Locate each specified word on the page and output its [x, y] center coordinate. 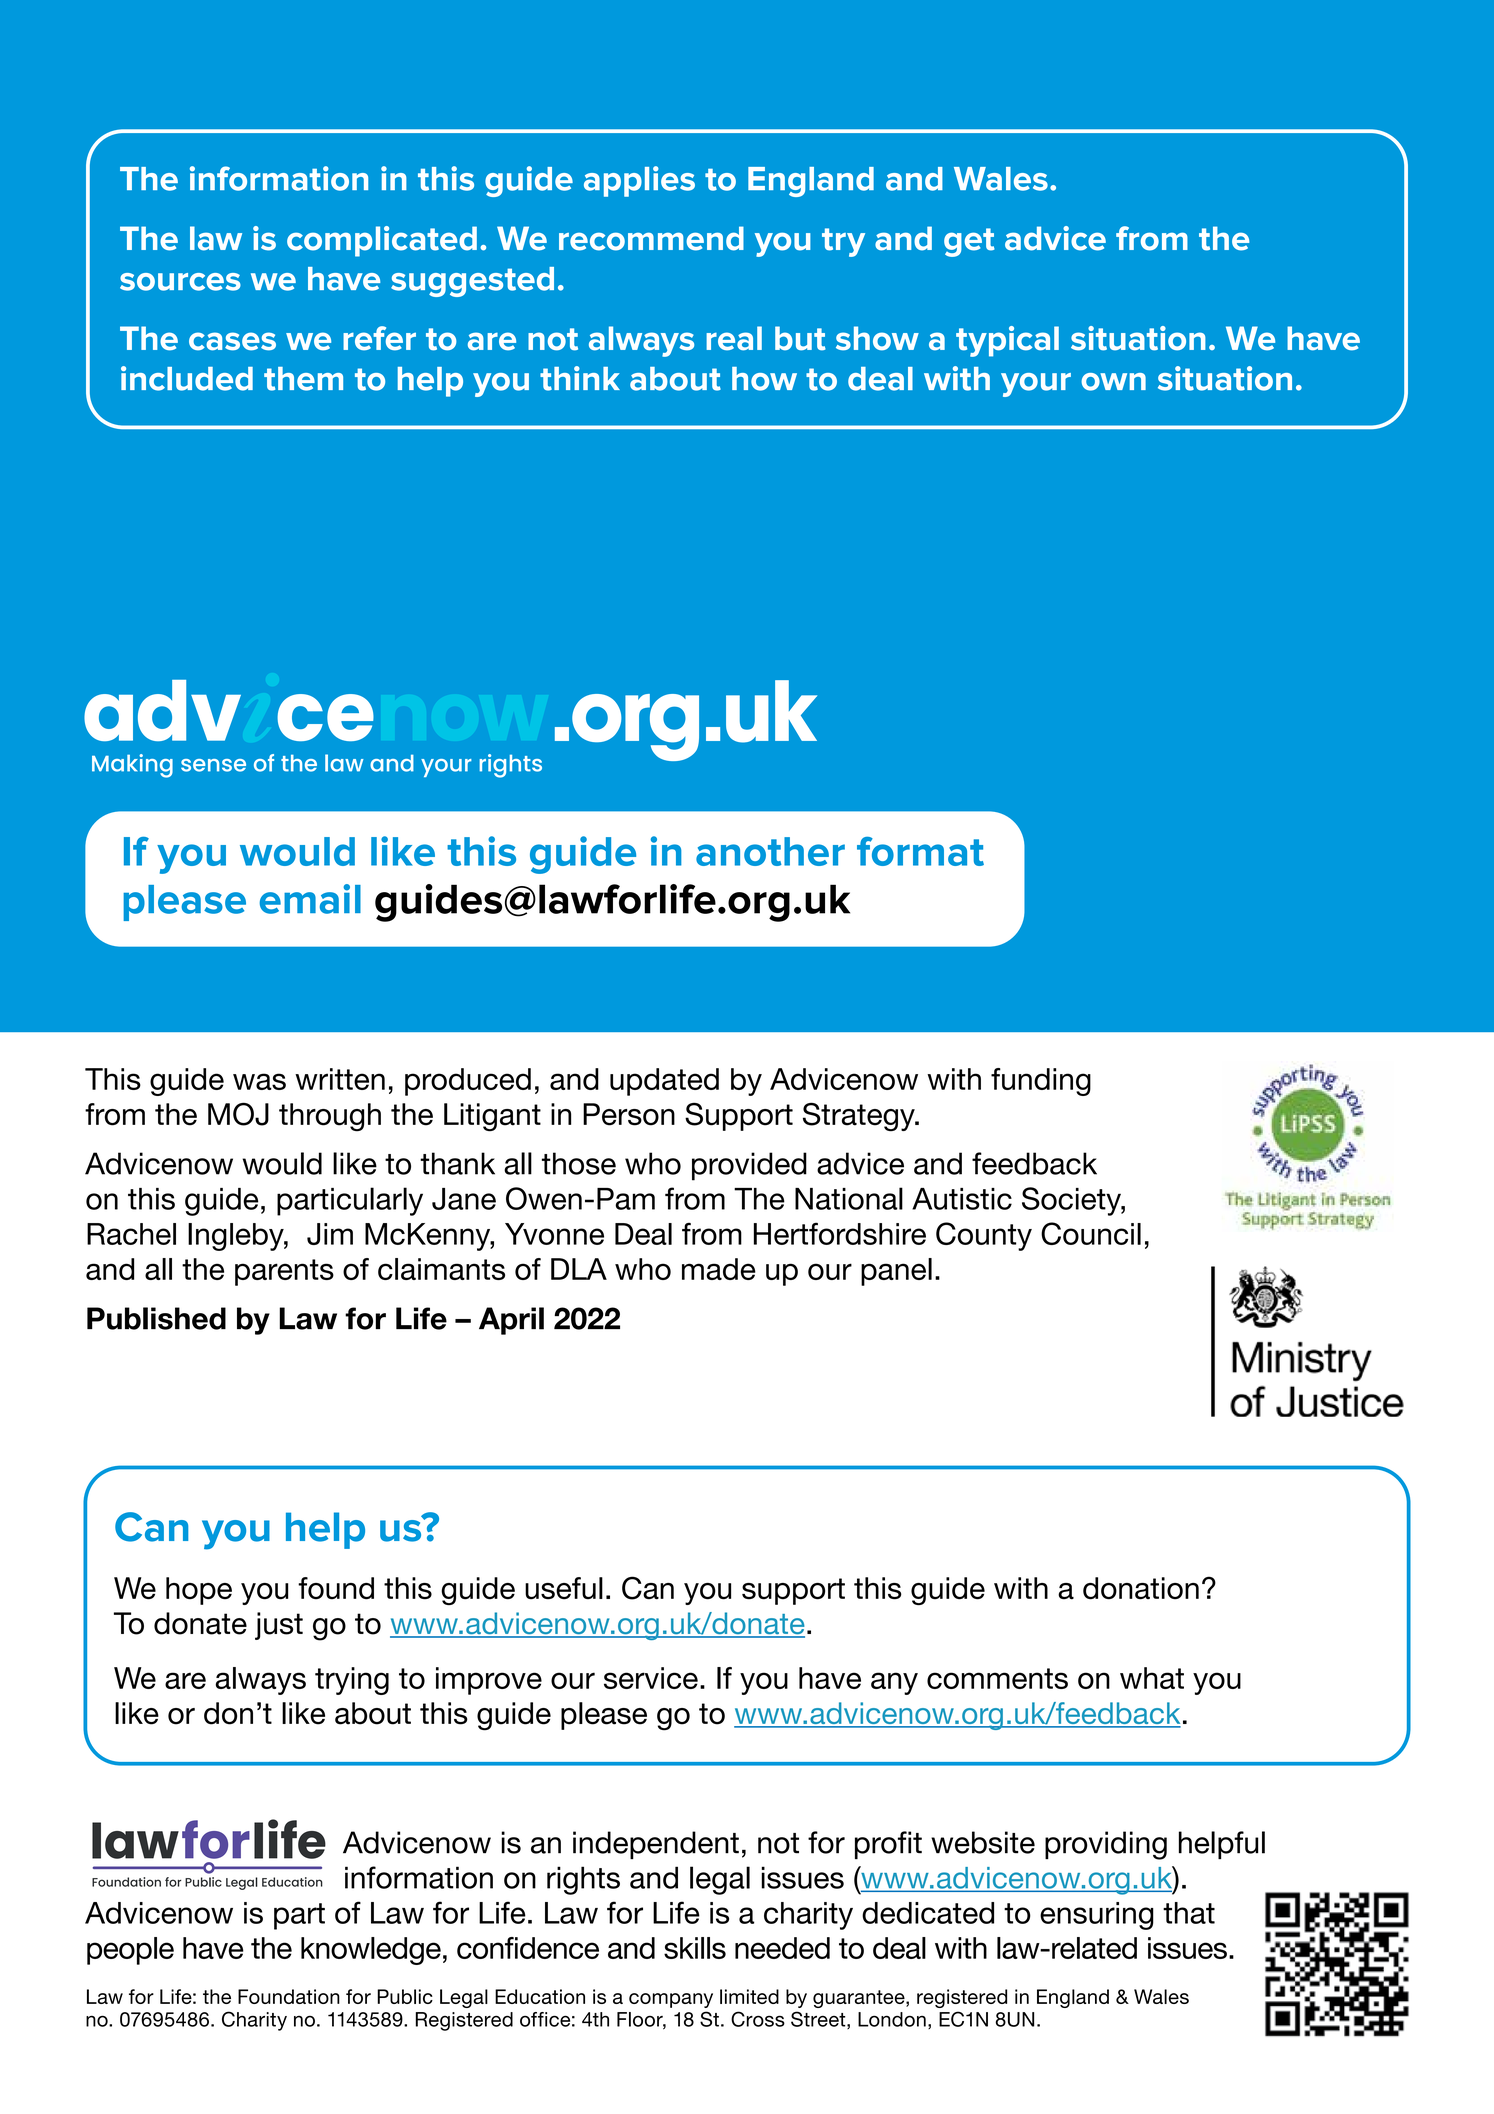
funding [1041, 1082]
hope [199, 1591]
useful [564, 1588]
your [1036, 385]
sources [180, 282]
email [310, 899]
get [969, 242]
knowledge [371, 1951]
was [259, 1081]
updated [664, 1082]
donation [1141, 1588]
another [770, 851]
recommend [651, 238]
